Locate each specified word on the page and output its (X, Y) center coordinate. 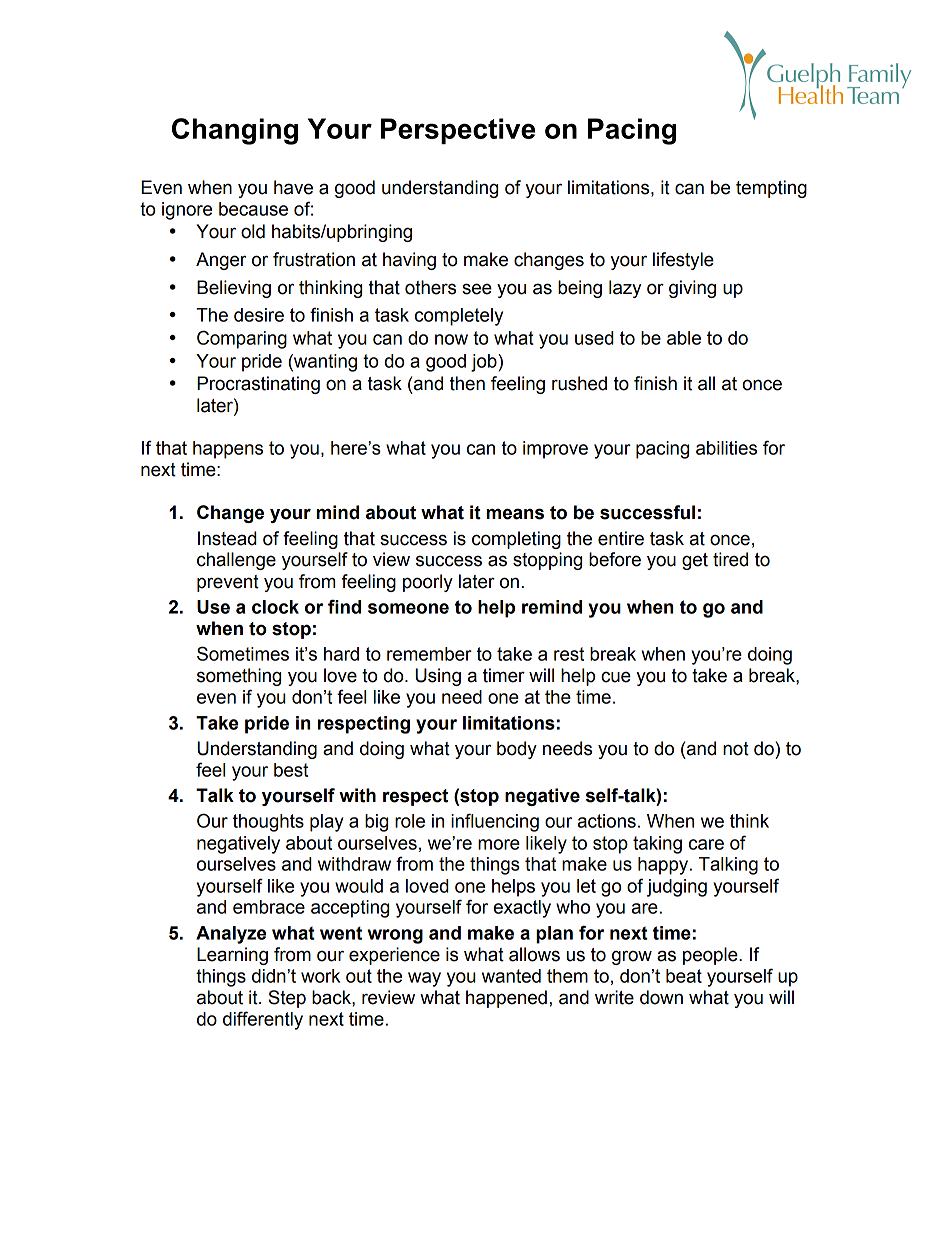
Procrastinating (258, 385)
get (695, 561)
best (291, 770)
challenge (236, 561)
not (736, 749)
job (485, 363)
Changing (235, 131)
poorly (428, 583)
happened (506, 999)
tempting (771, 189)
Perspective (458, 131)
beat (684, 976)
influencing (495, 822)
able (684, 338)
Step (287, 999)
